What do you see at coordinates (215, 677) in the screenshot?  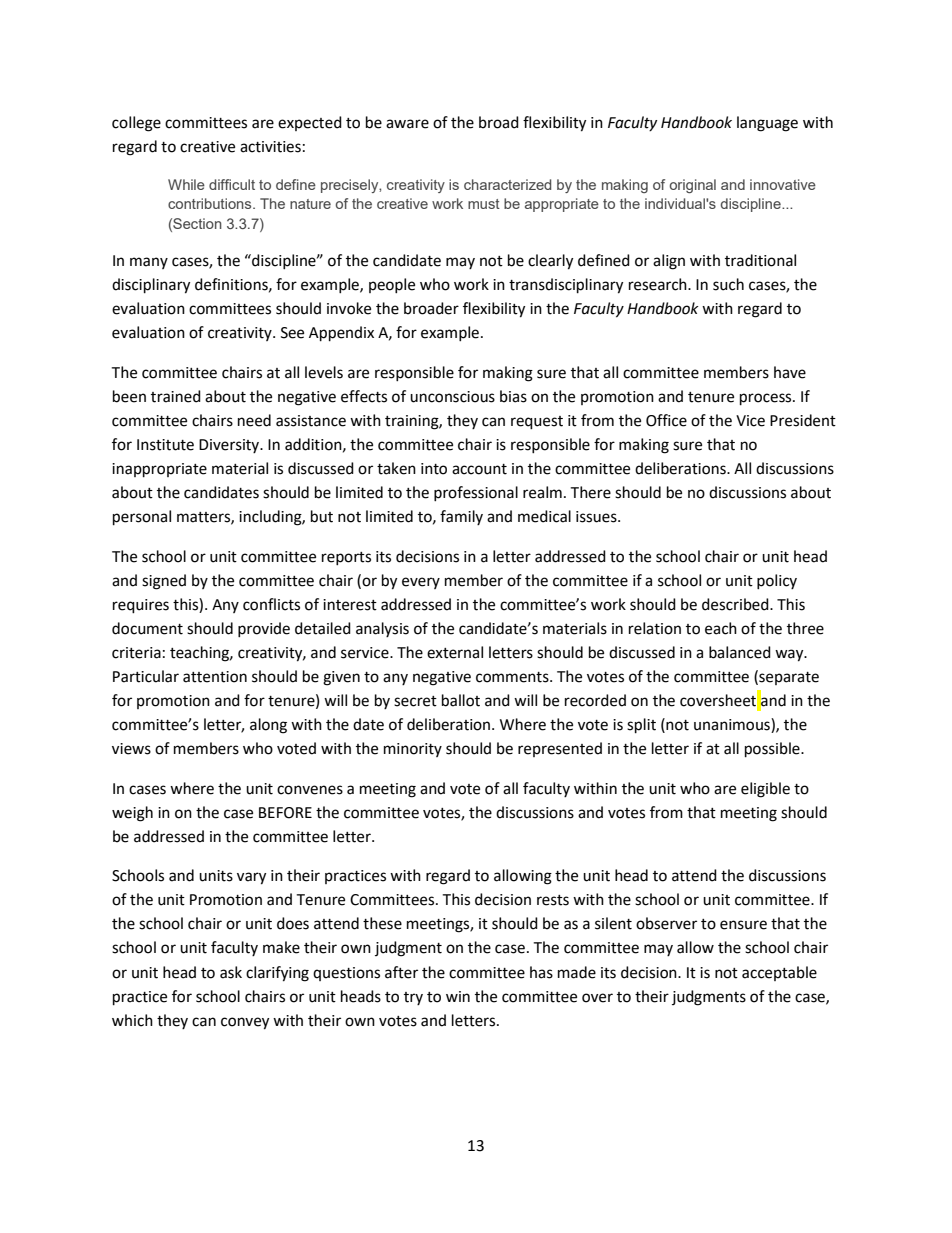 I see `attention` at bounding box center [215, 677].
